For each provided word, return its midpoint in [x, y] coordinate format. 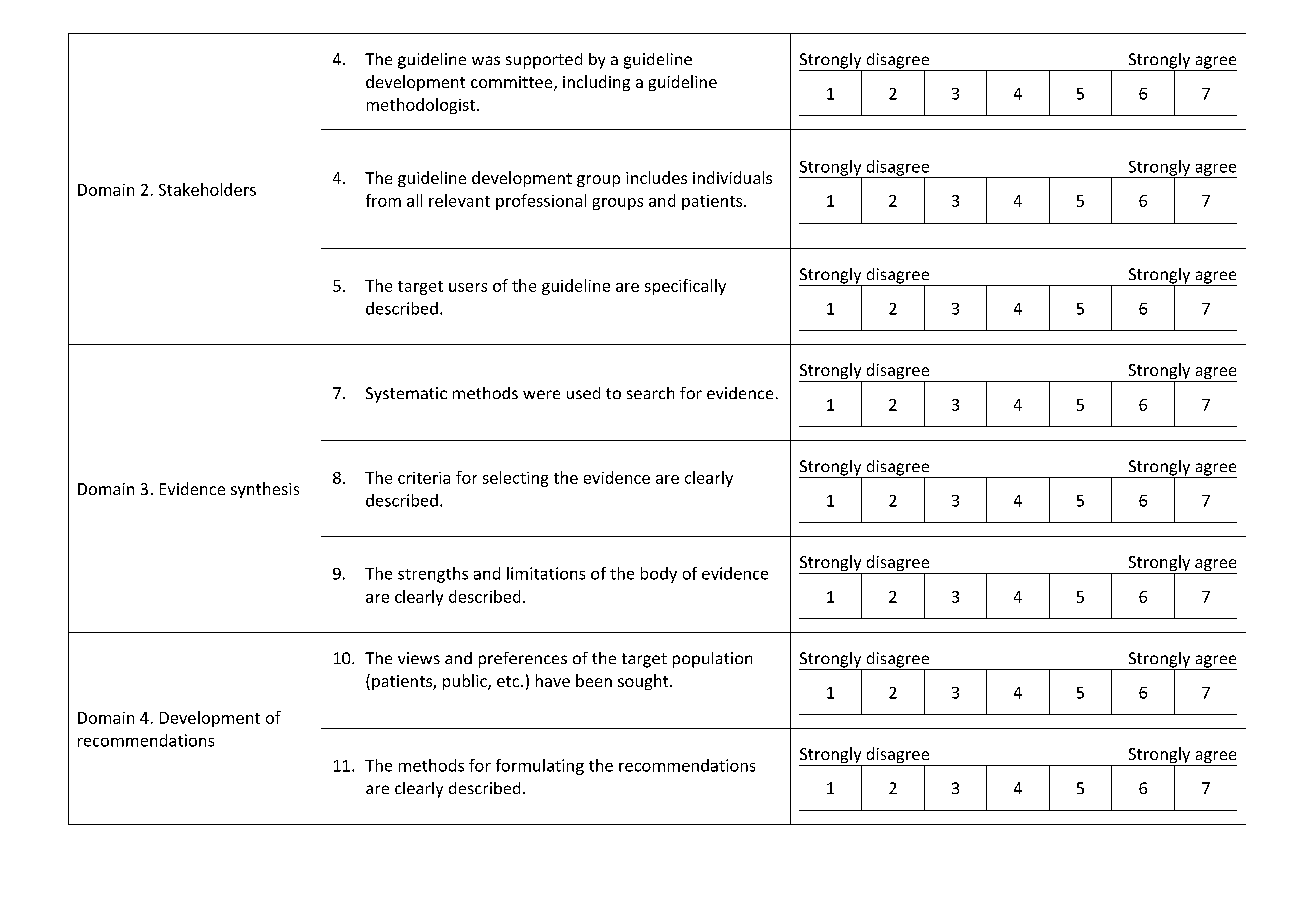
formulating [540, 767]
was [486, 60]
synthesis [265, 490]
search [650, 393]
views [419, 658]
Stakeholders [207, 189]
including [596, 83]
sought [644, 682]
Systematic [406, 395]
